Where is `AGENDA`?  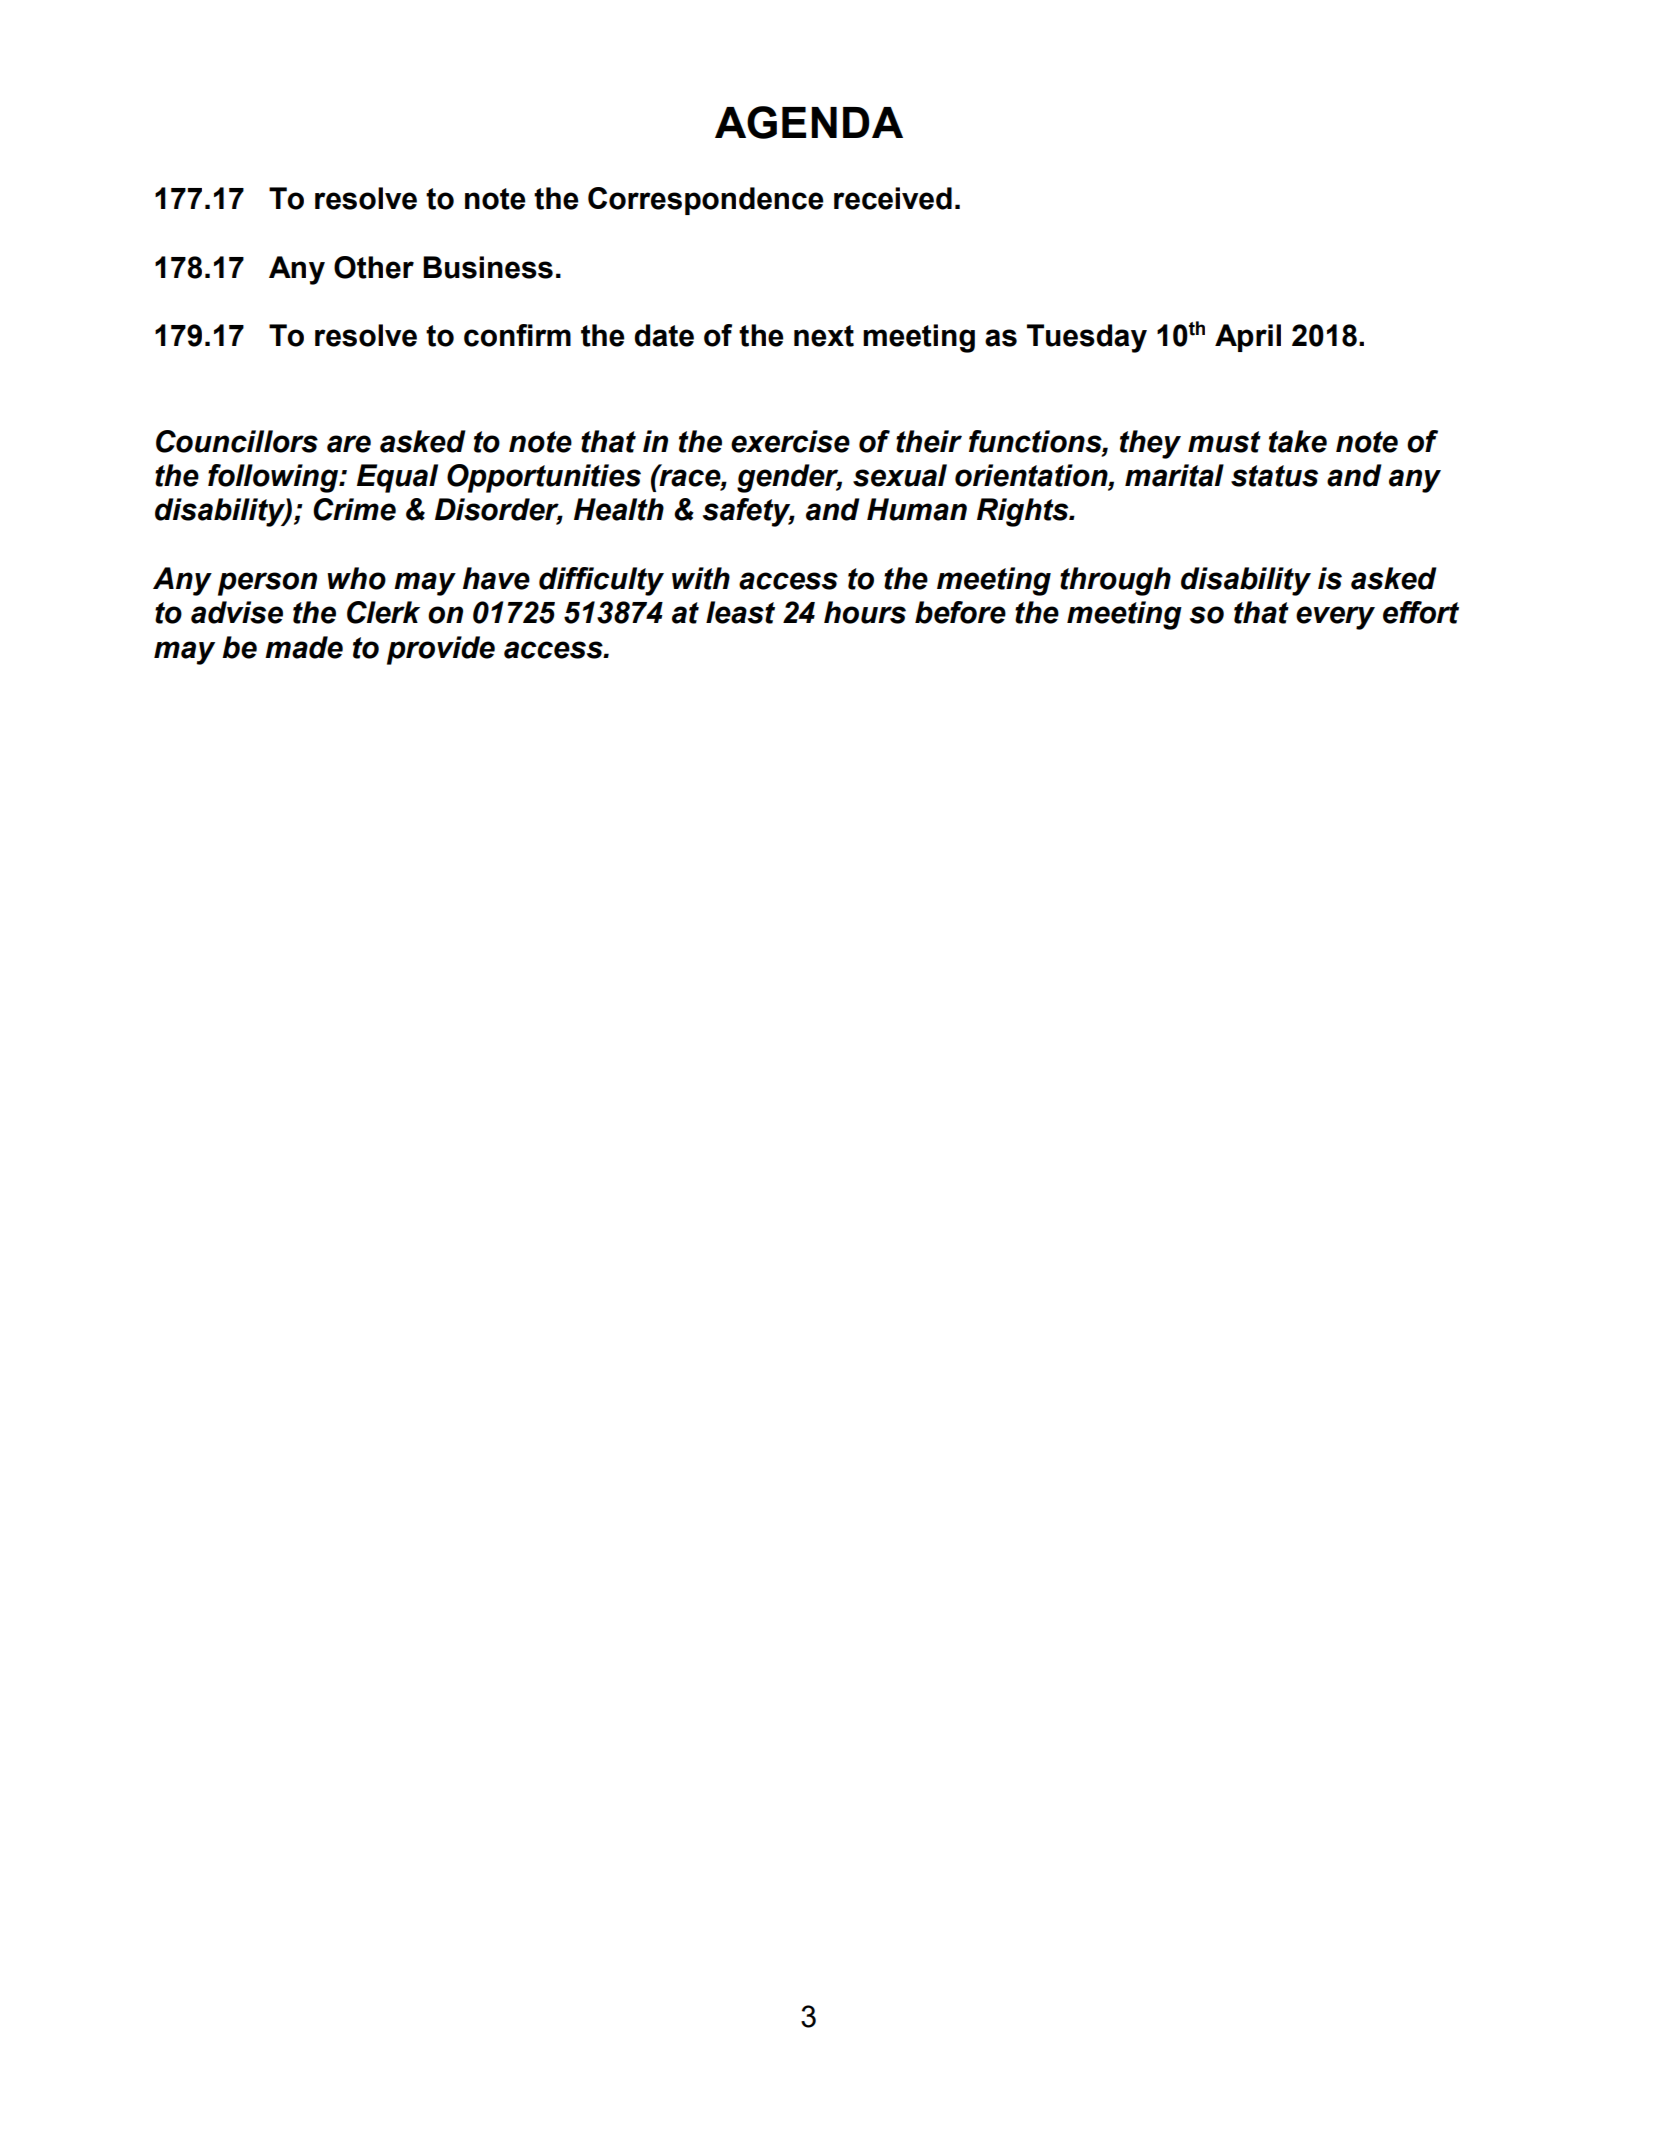
AGENDA is located at coordinates (809, 122).
